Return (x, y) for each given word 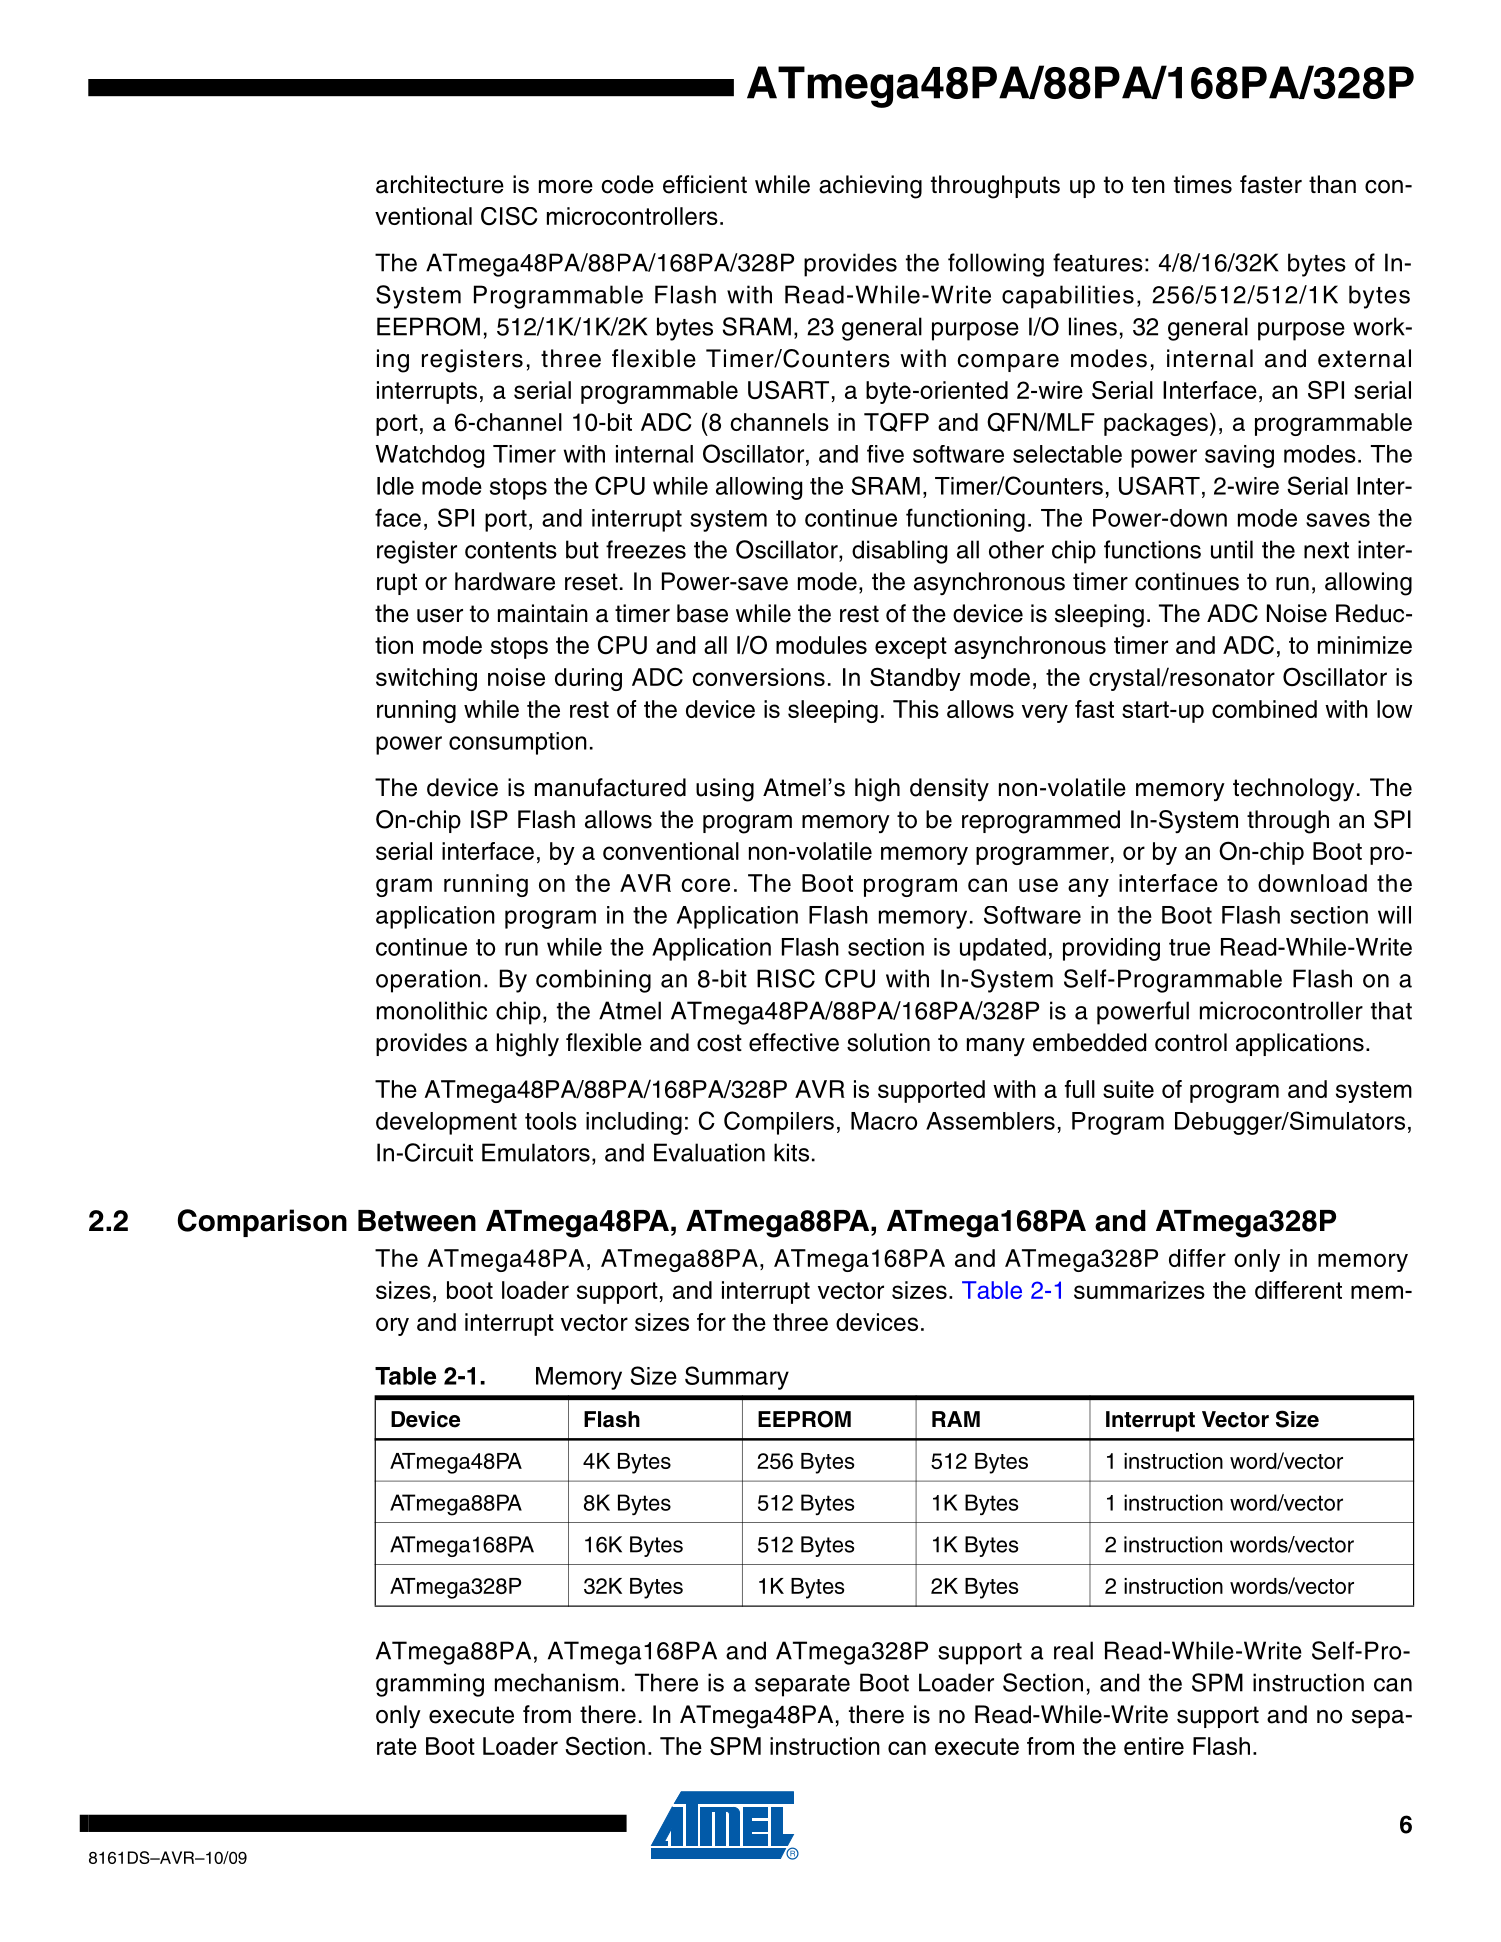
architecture (440, 184)
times (1203, 184)
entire (1154, 1746)
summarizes (1139, 1290)
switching (426, 679)
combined (1264, 709)
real (1073, 1650)
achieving (870, 187)
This (916, 709)
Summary (737, 1378)
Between (417, 1221)
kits (791, 1152)
